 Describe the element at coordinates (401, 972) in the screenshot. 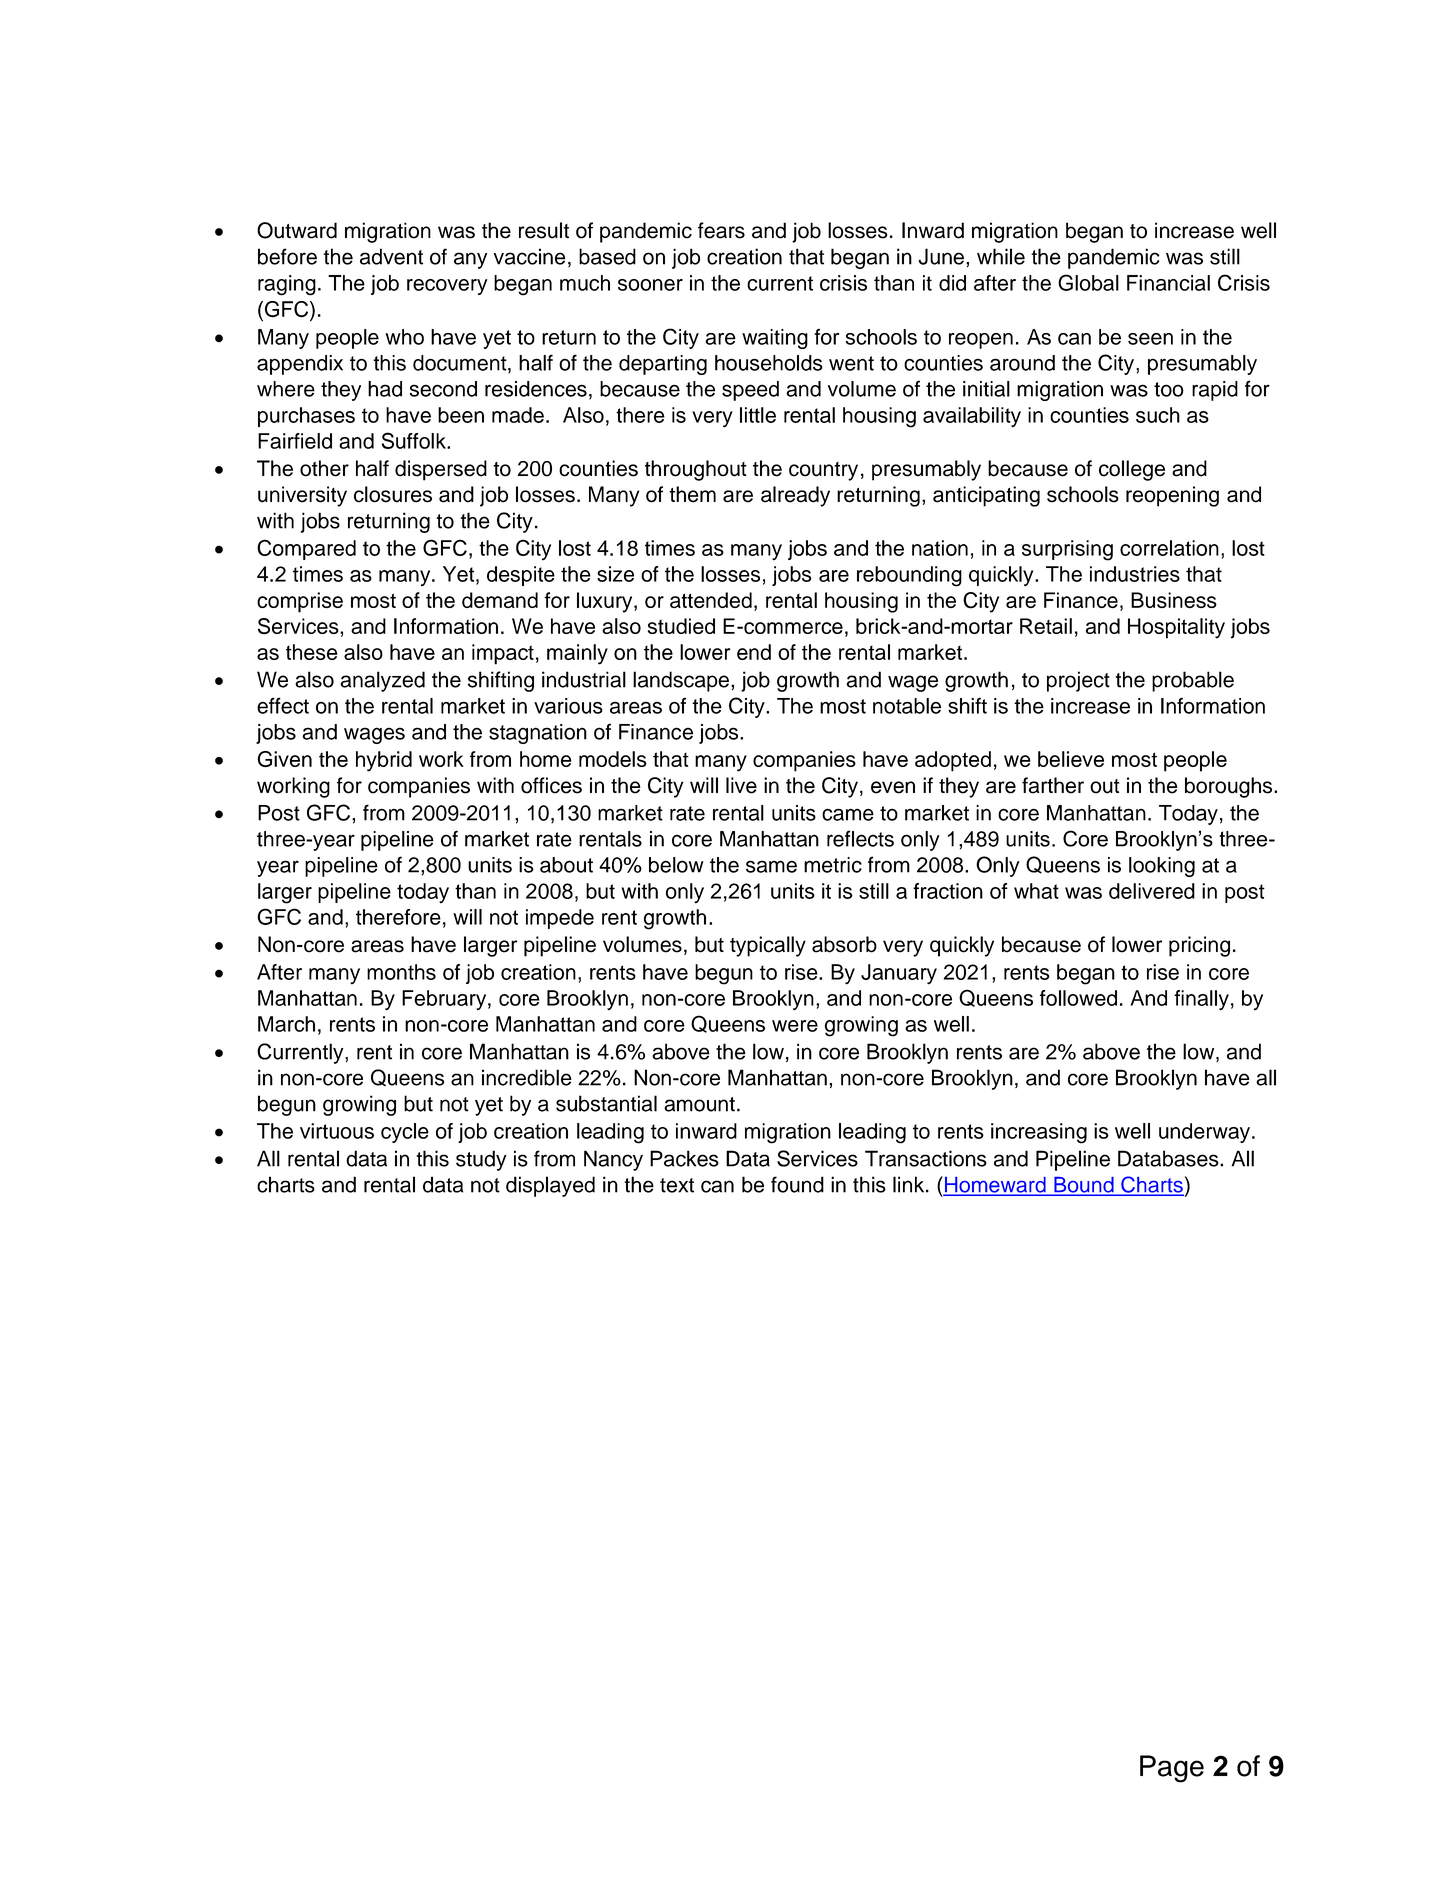

I see `months` at that location.
